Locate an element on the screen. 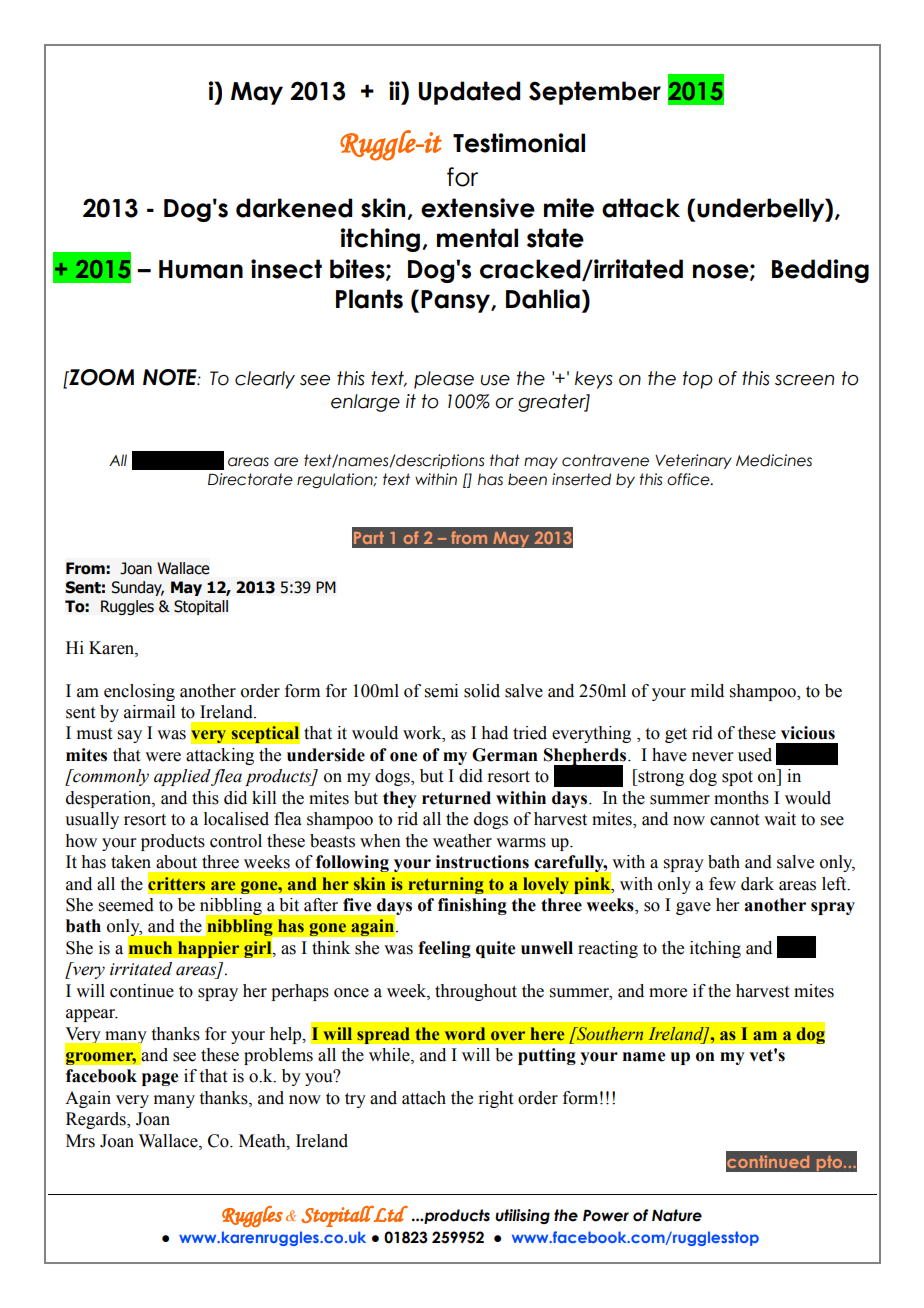 The width and height of the screenshot is (924, 1308). Nature is located at coordinates (677, 1215).
